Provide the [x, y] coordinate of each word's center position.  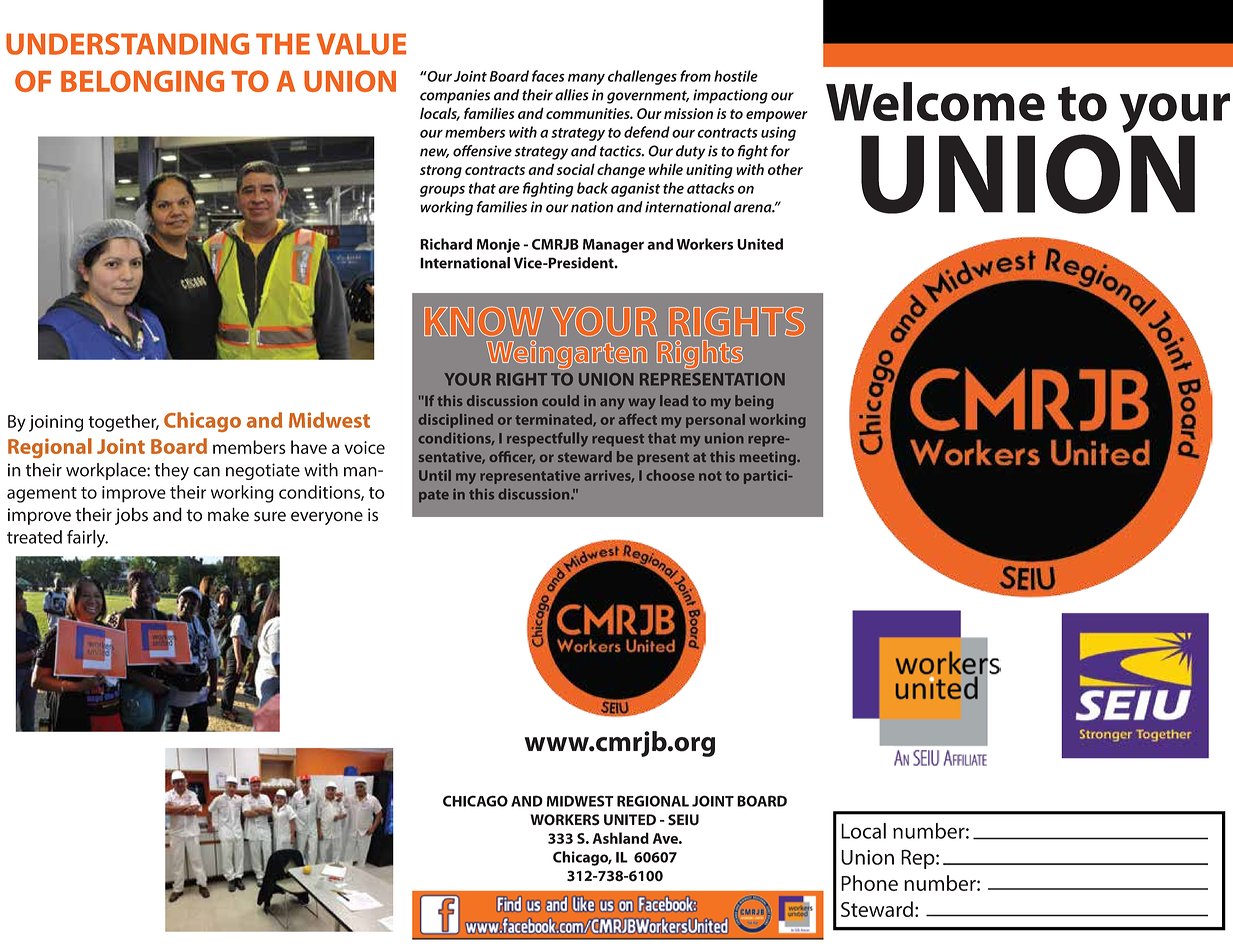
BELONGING [142, 81]
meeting [769, 458]
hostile [736, 76]
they [172, 471]
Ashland [621, 838]
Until [435, 475]
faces [548, 76]
